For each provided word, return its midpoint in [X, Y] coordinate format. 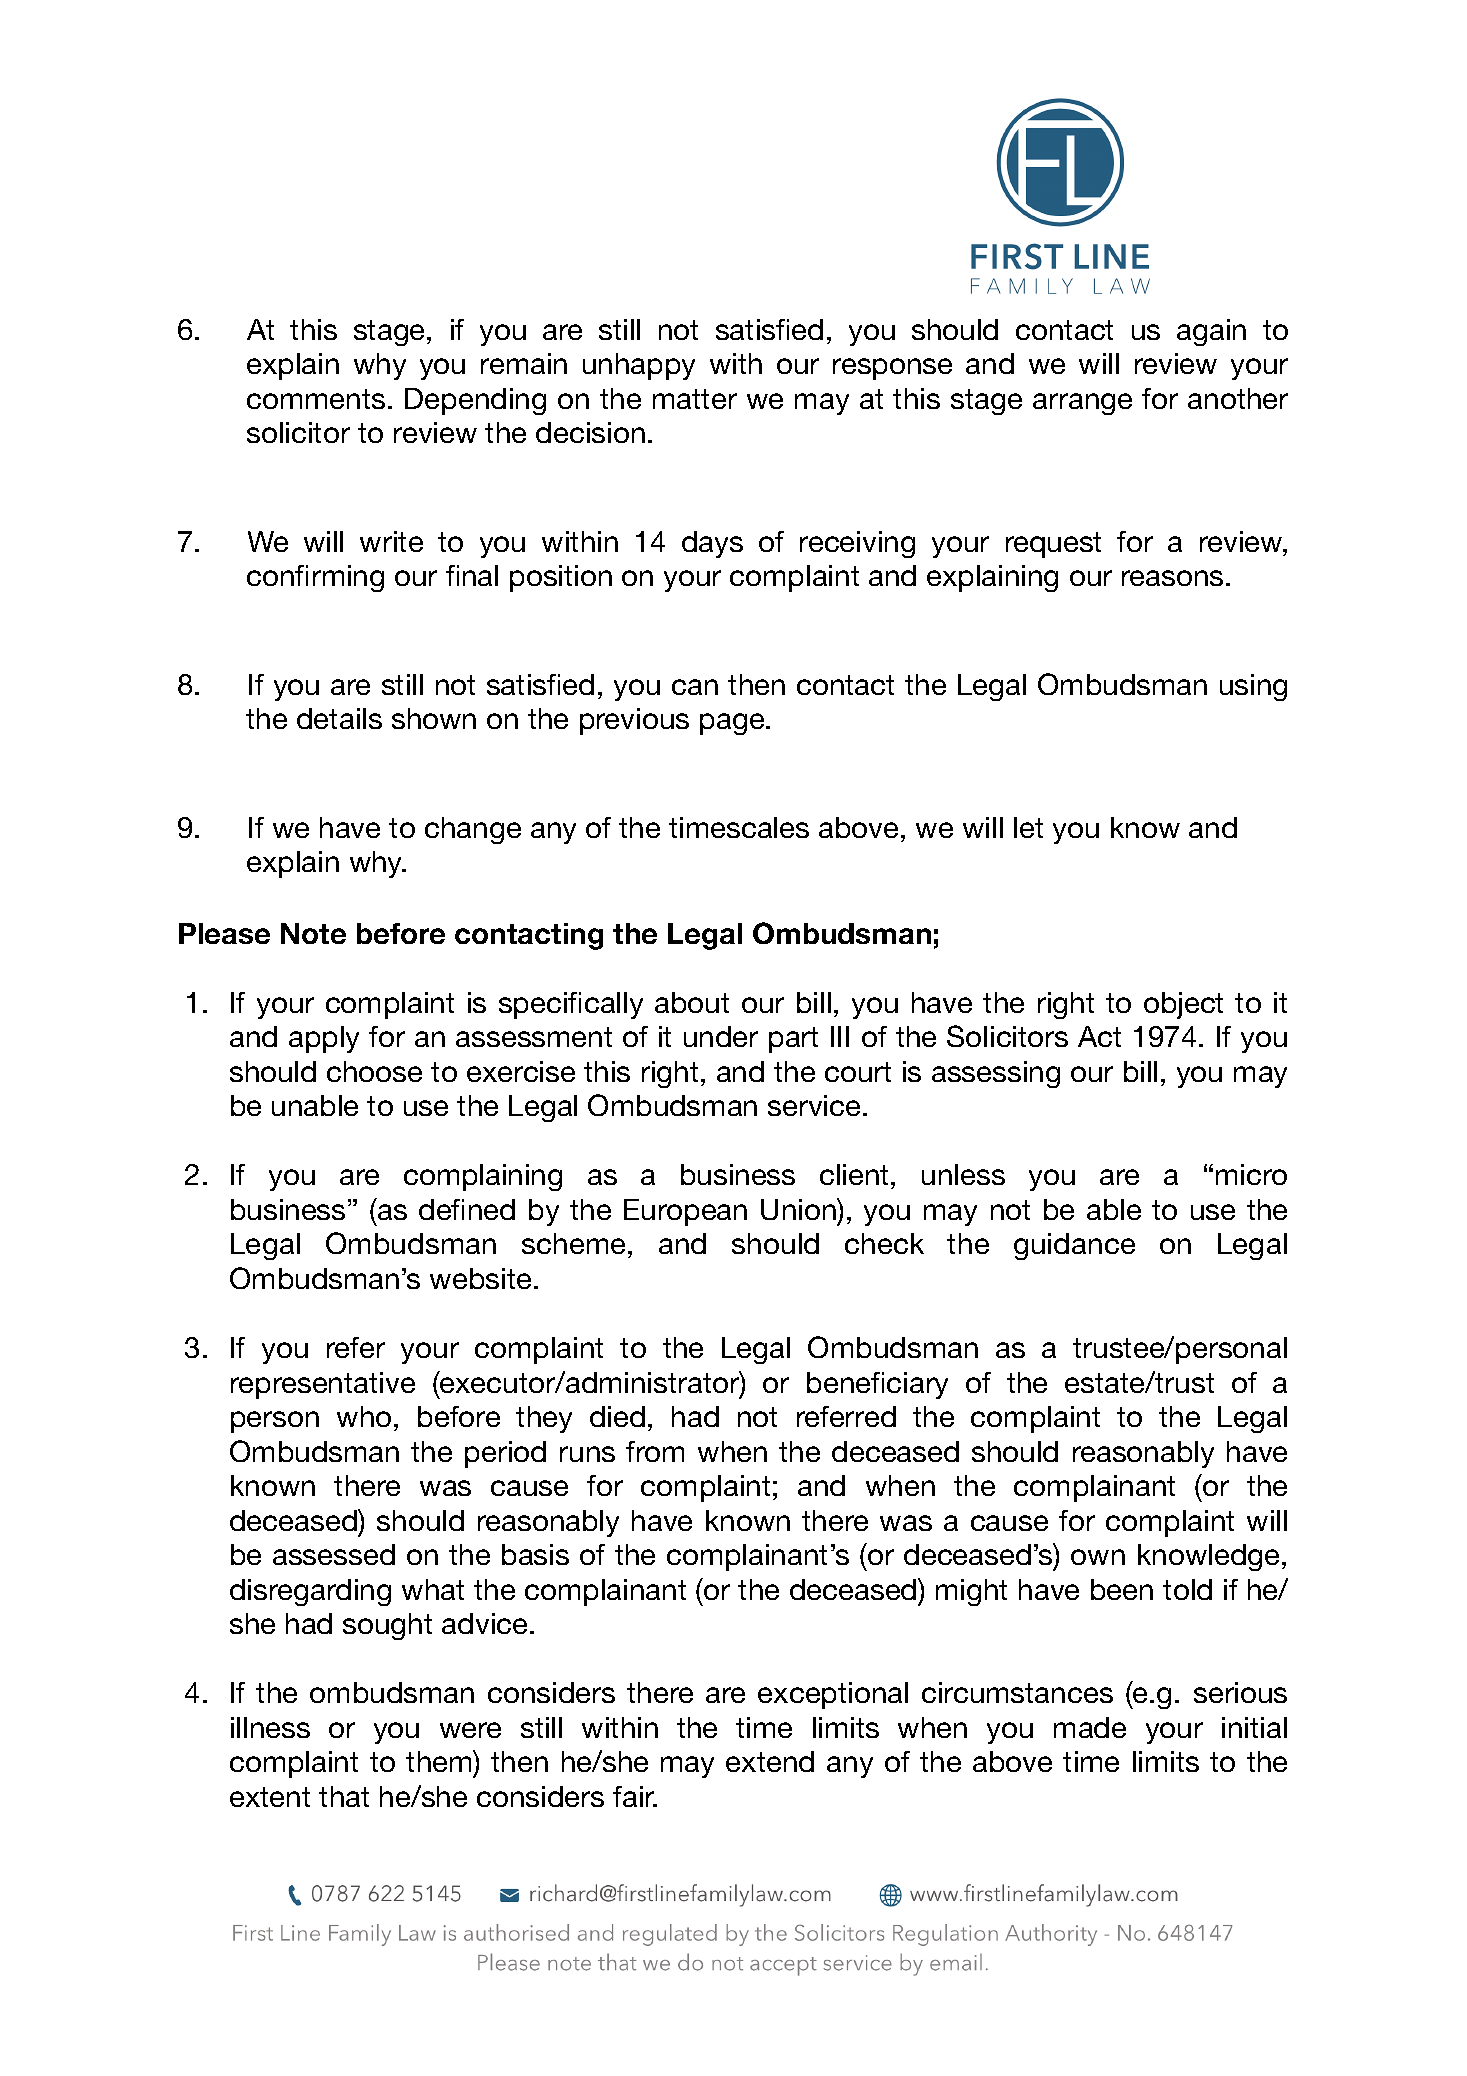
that [344, 1796]
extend [770, 1761]
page [733, 724]
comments [316, 399]
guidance [1074, 1246]
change [473, 830]
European [685, 1212]
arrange [1082, 404]
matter [695, 399]
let [1028, 827]
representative [323, 1385]
